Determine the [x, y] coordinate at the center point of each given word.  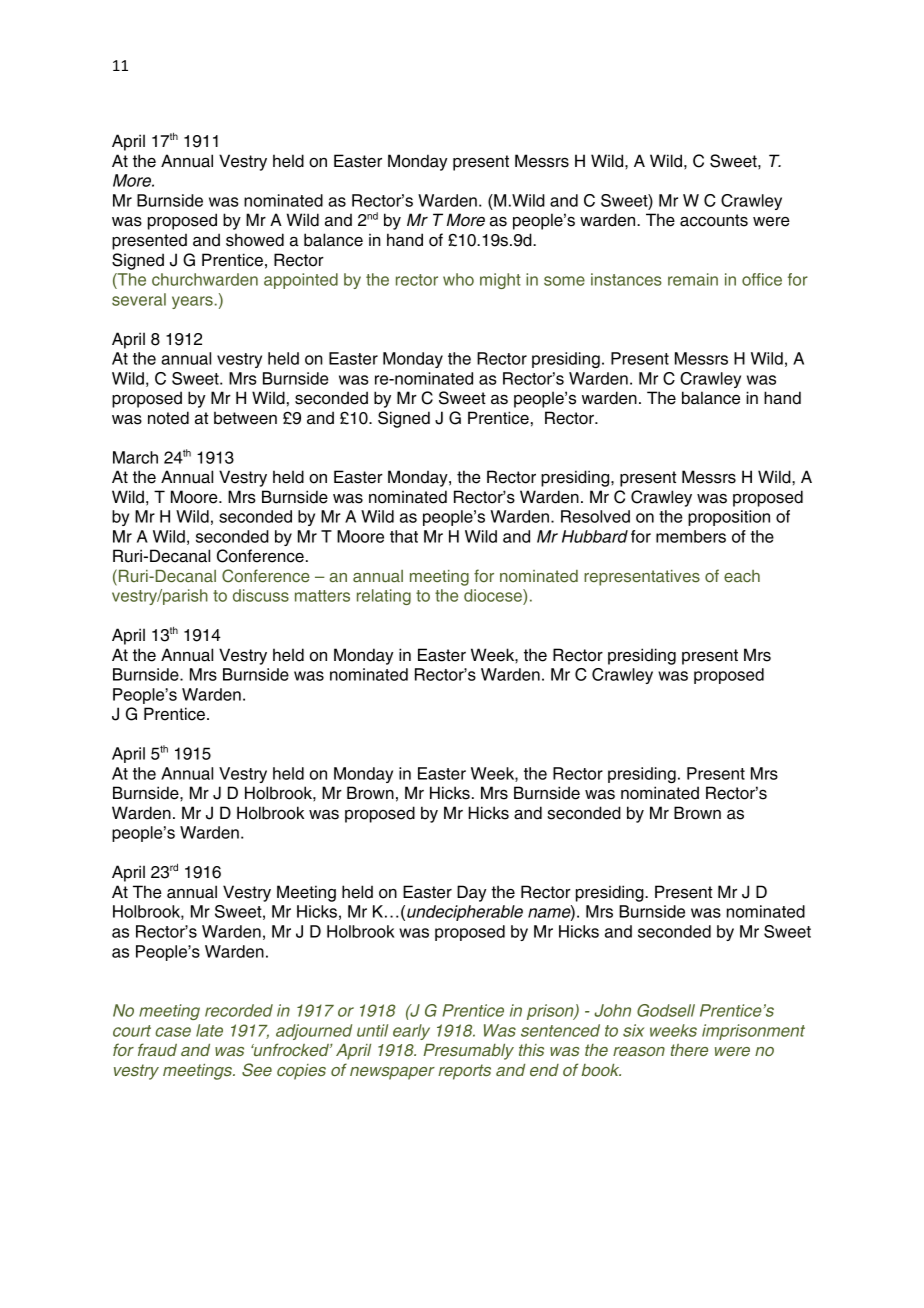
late [209, 1030]
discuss [261, 595]
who [458, 279]
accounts [714, 220]
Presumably [468, 1052]
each [742, 576]
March [135, 457]
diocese [494, 597]
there [689, 1050]
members [691, 536]
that [404, 536]
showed [255, 240]
